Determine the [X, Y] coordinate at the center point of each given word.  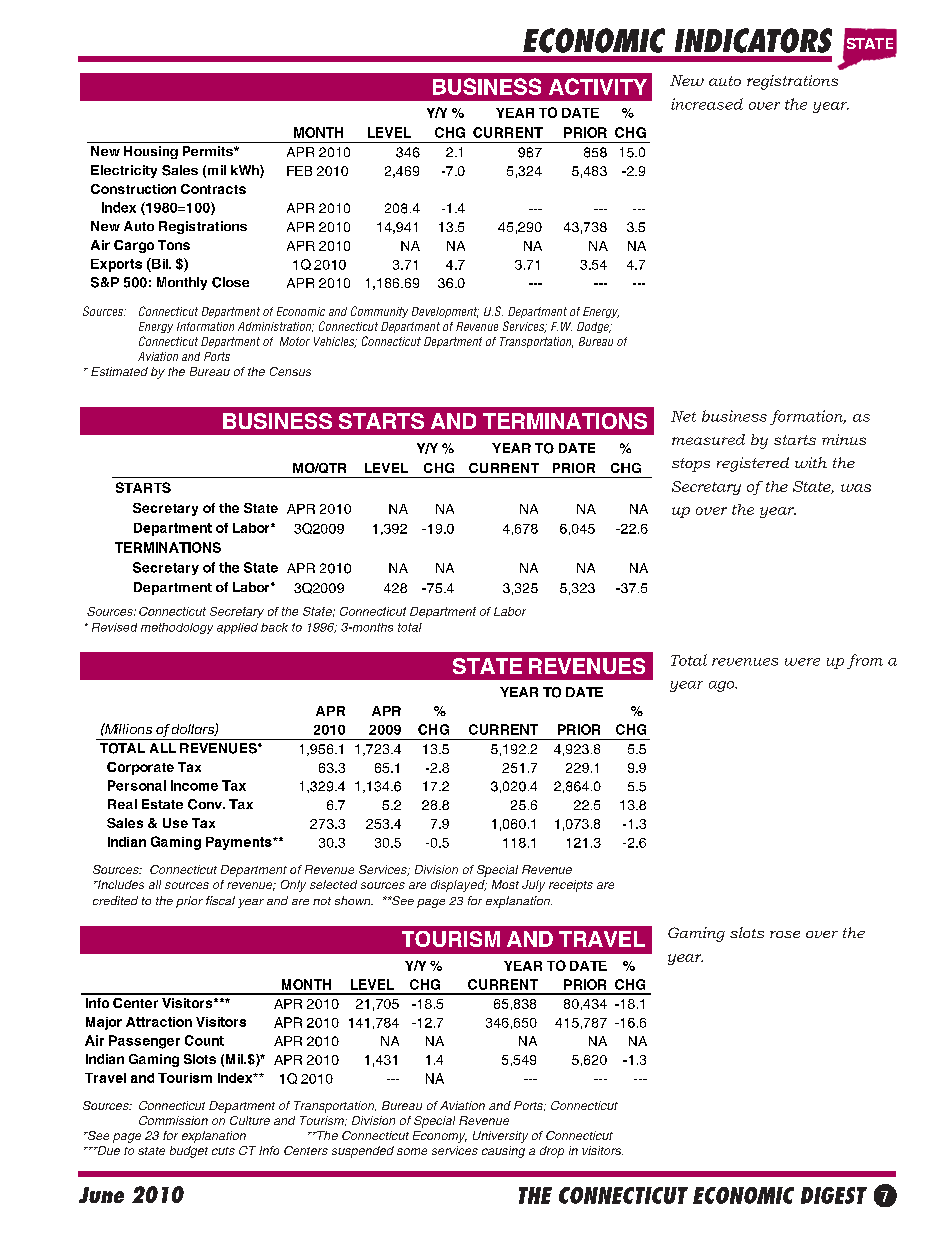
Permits [209, 151]
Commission [173, 1120]
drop [552, 1152]
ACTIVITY [598, 86]
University [500, 1137]
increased [707, 104]
